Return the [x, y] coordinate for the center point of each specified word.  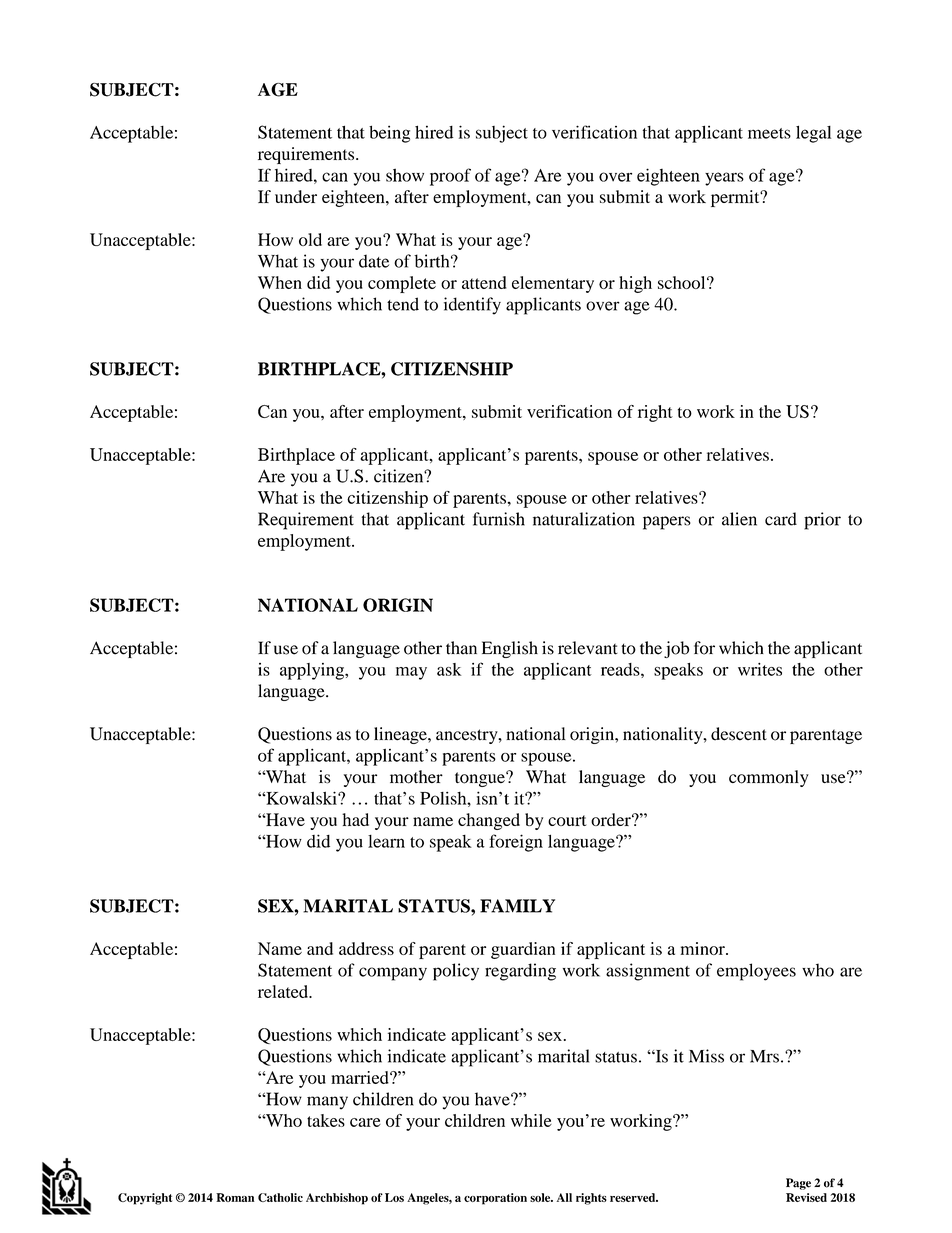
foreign [516, 843]
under [296, 196]
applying [313, 671]
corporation [495, 1199]
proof [450, 177]
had [355, 819]
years [724, 179]
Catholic [280, 1197]
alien [739, 519]
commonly [769, 778]
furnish [499, 519]
